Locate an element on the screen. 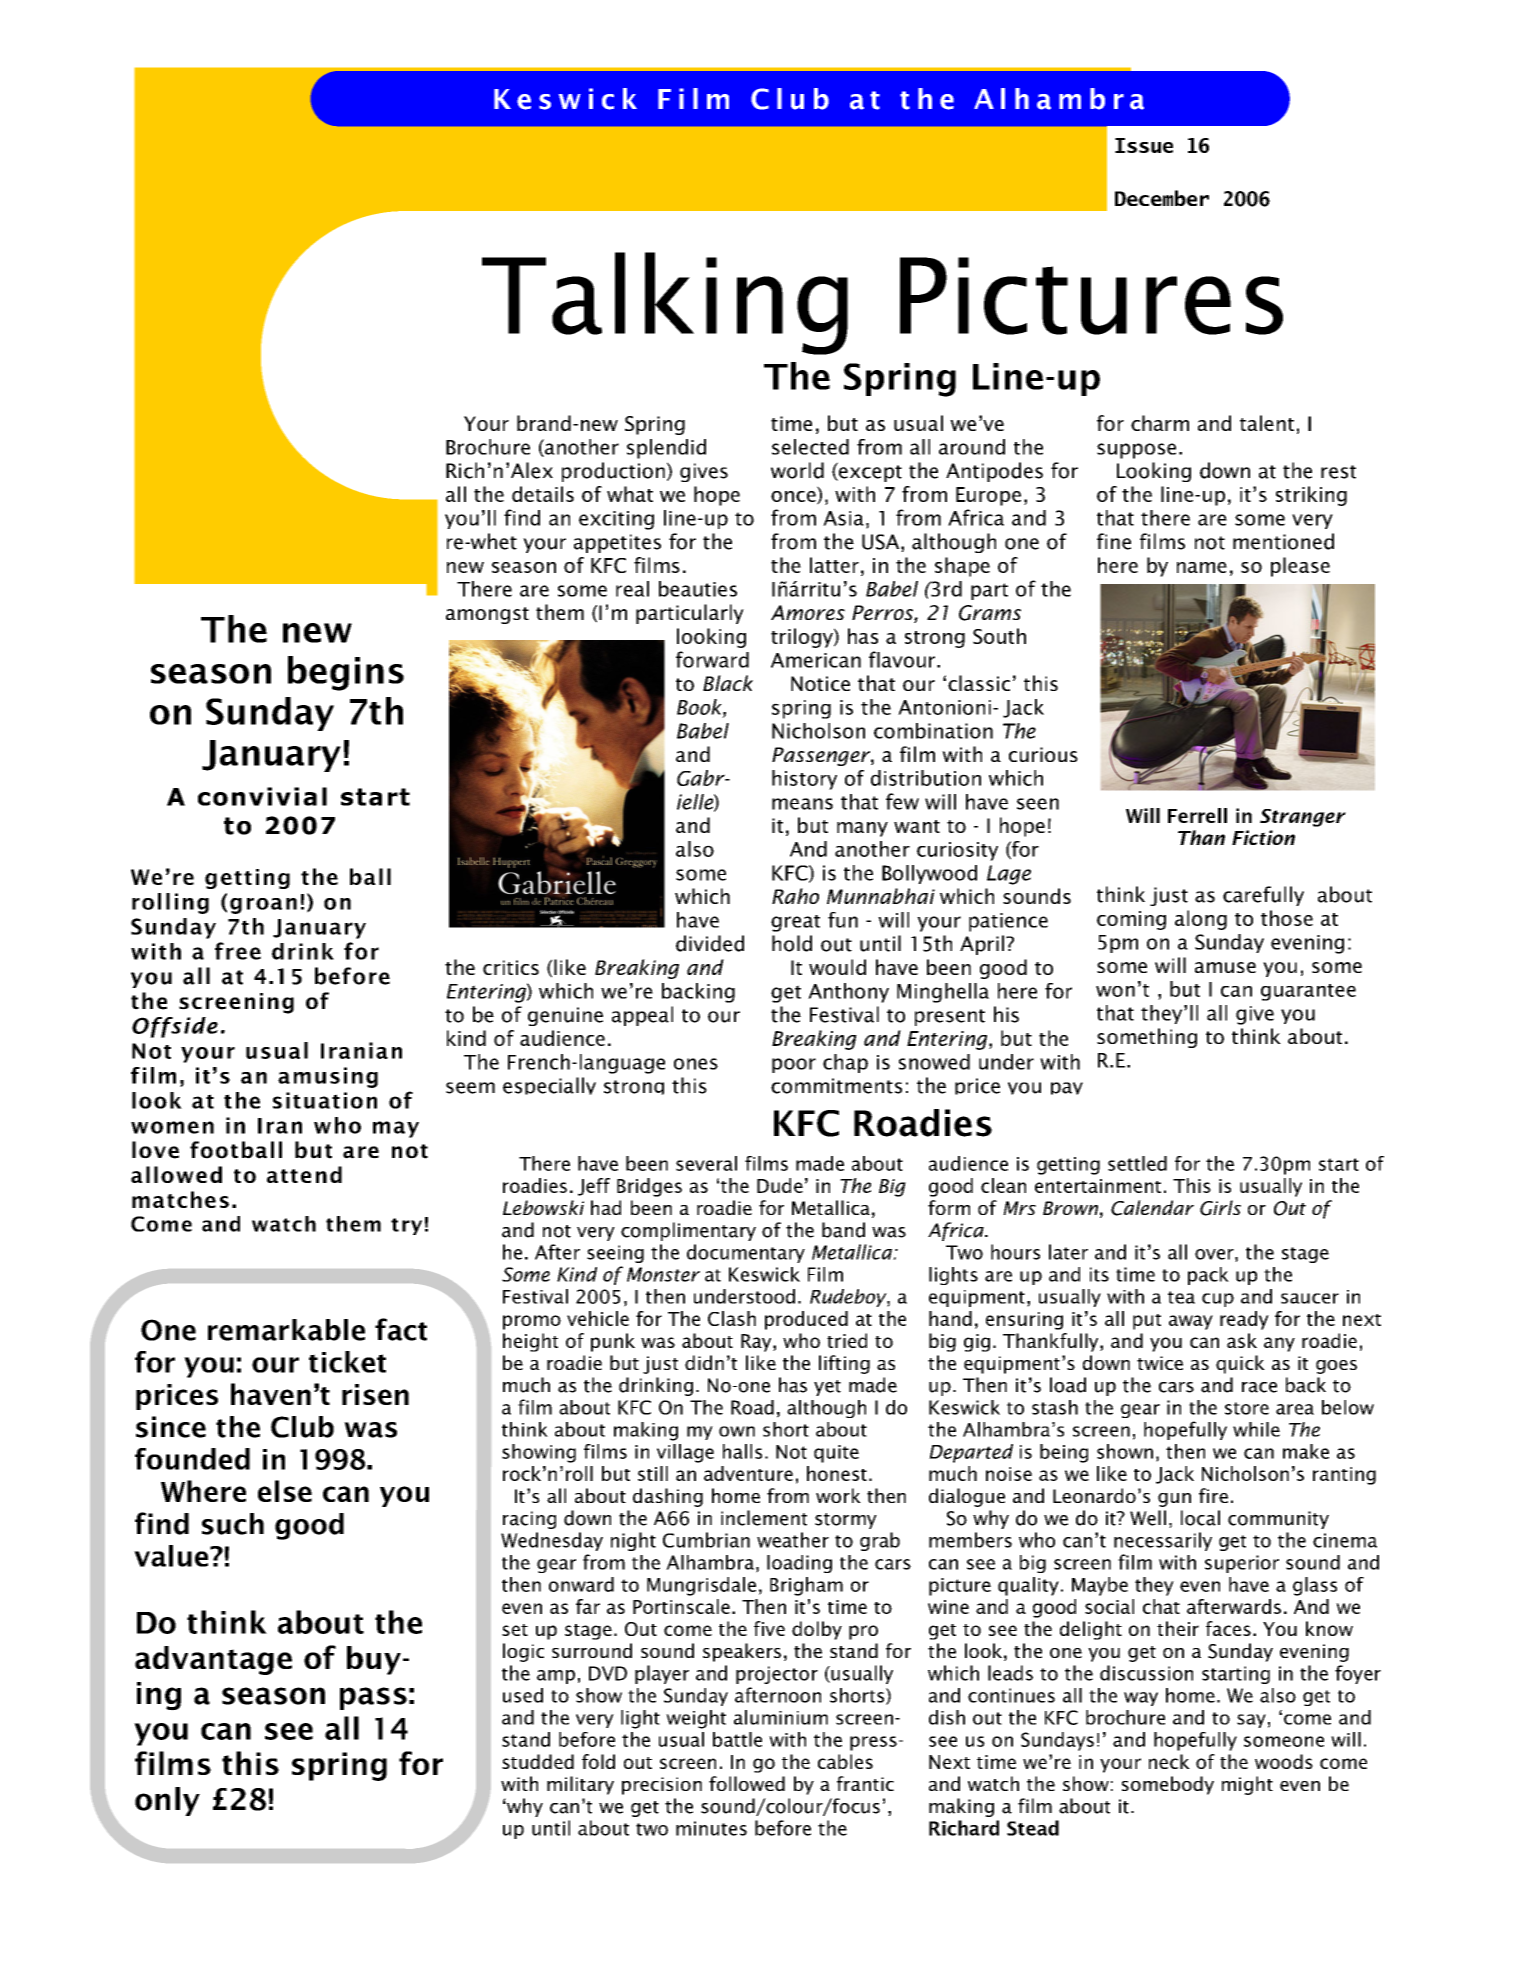 The height and width of the screenshot is (1976, 1527). selected is located at coordinates (810, 447).
